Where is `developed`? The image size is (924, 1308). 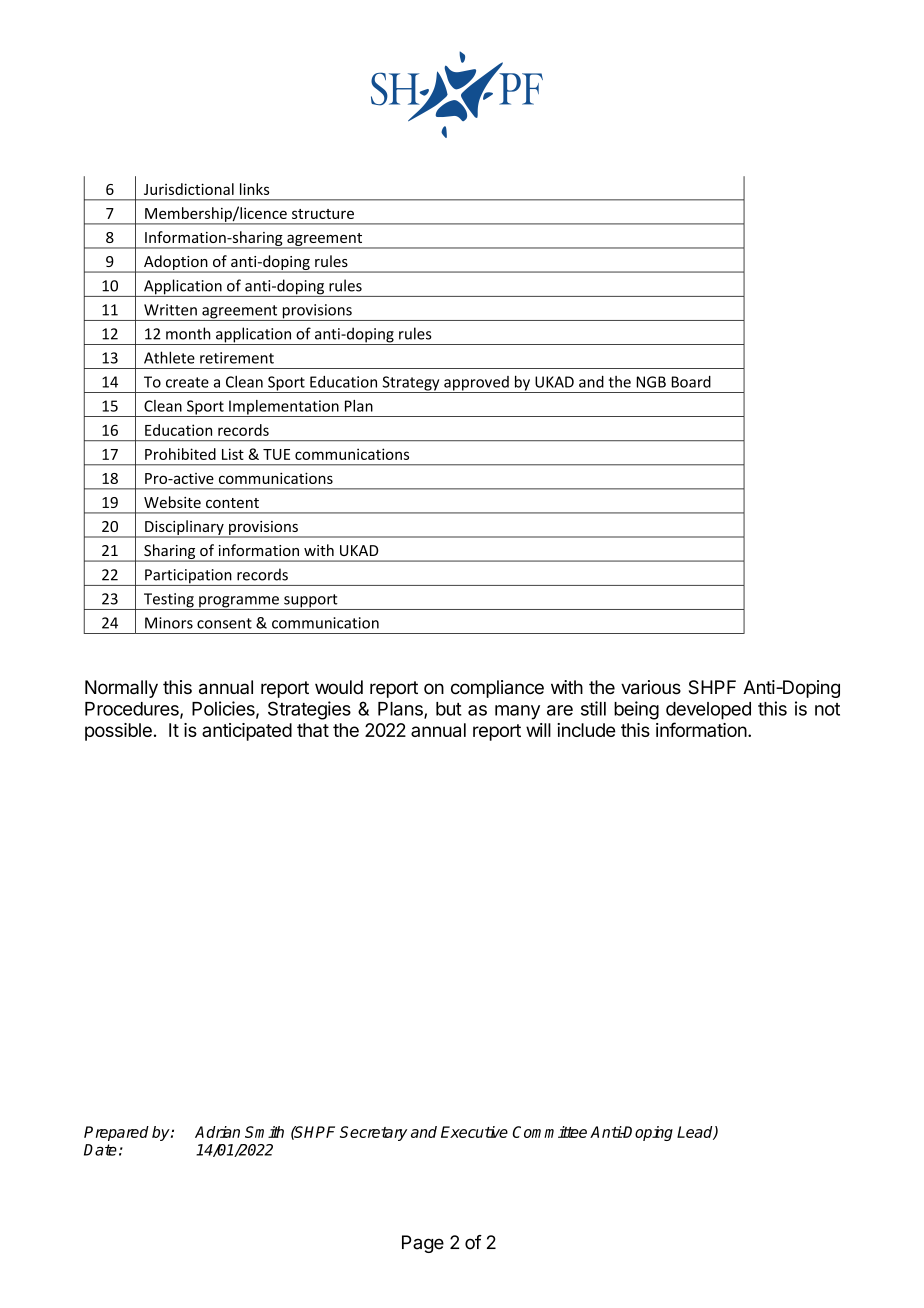 developed is located at coordinates (708, 711).
